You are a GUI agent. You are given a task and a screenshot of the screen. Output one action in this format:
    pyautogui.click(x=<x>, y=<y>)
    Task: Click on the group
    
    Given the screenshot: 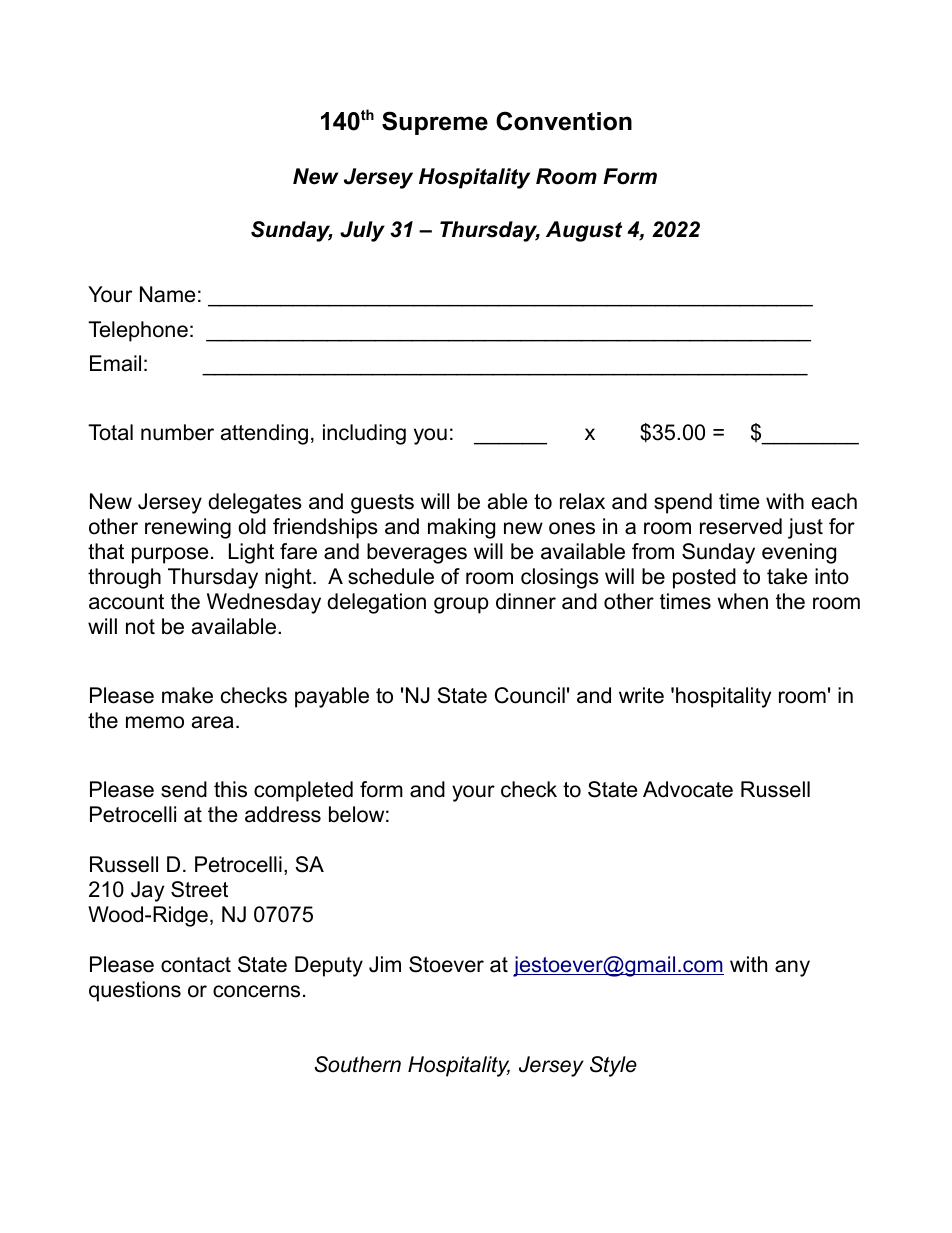 What is the action you would take?
    pyautogui.click(x=461, y=605)
